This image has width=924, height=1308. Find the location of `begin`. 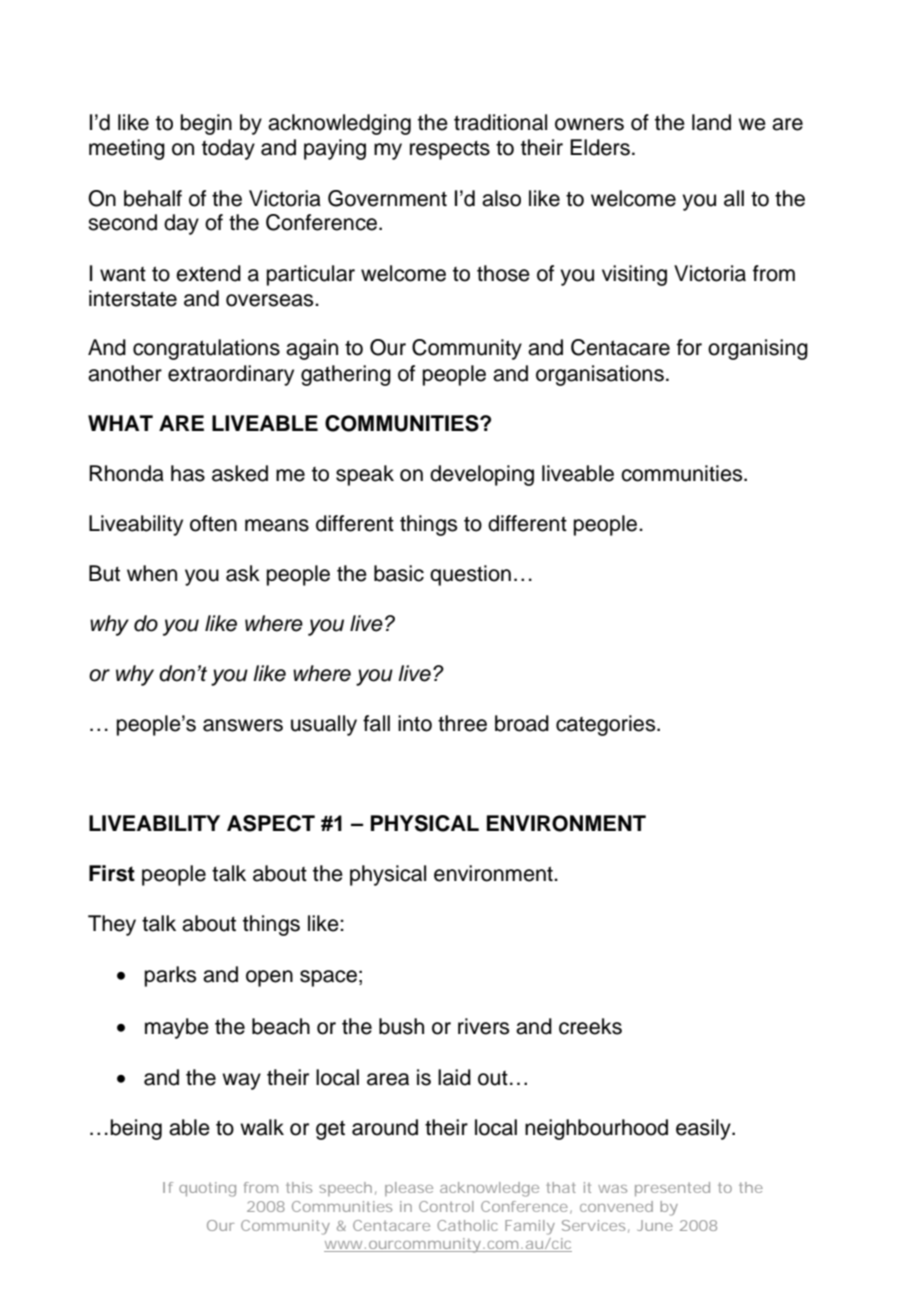

begin is located at coordinates (206, 124).
